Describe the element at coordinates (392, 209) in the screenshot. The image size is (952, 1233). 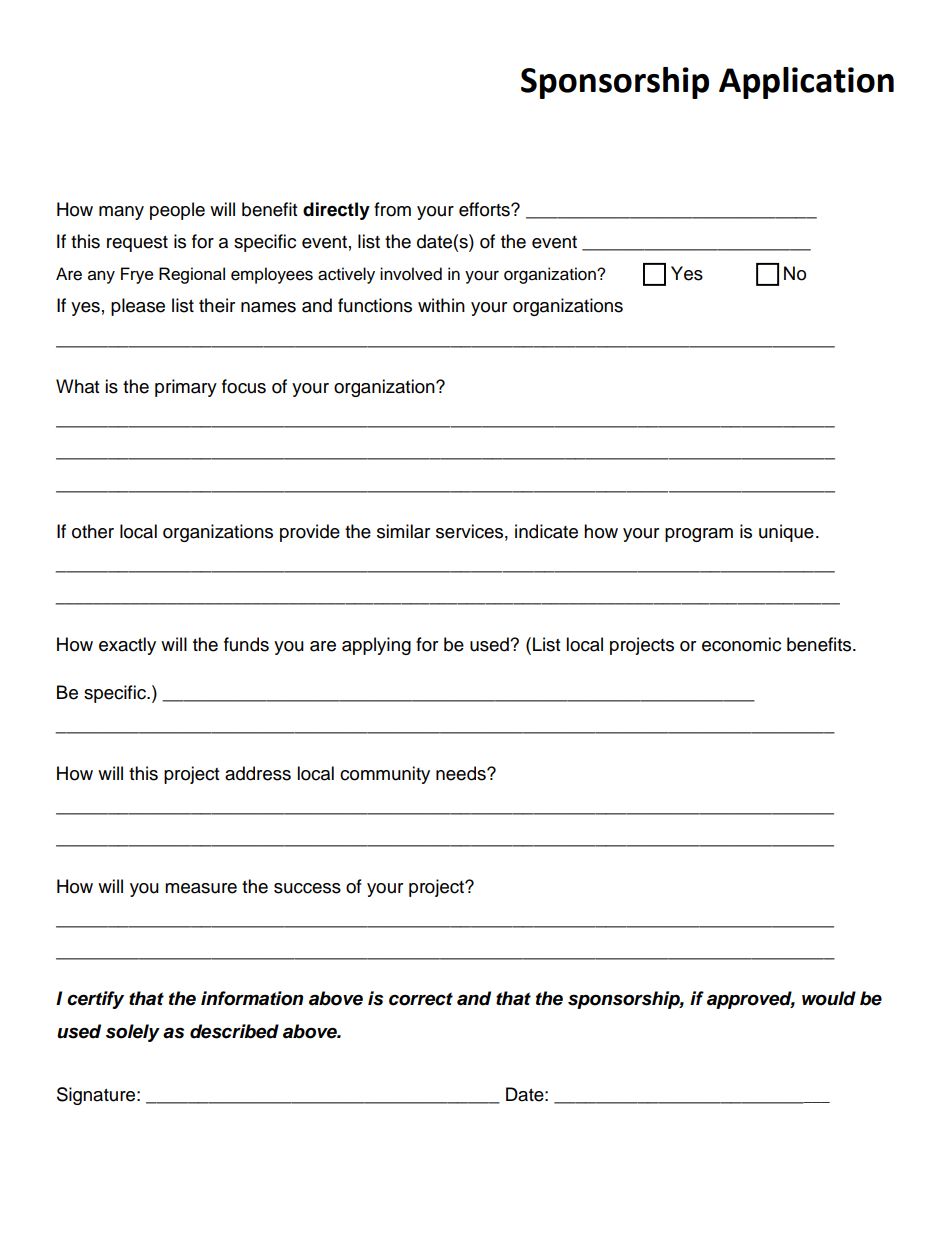
I see `from` at that location.
